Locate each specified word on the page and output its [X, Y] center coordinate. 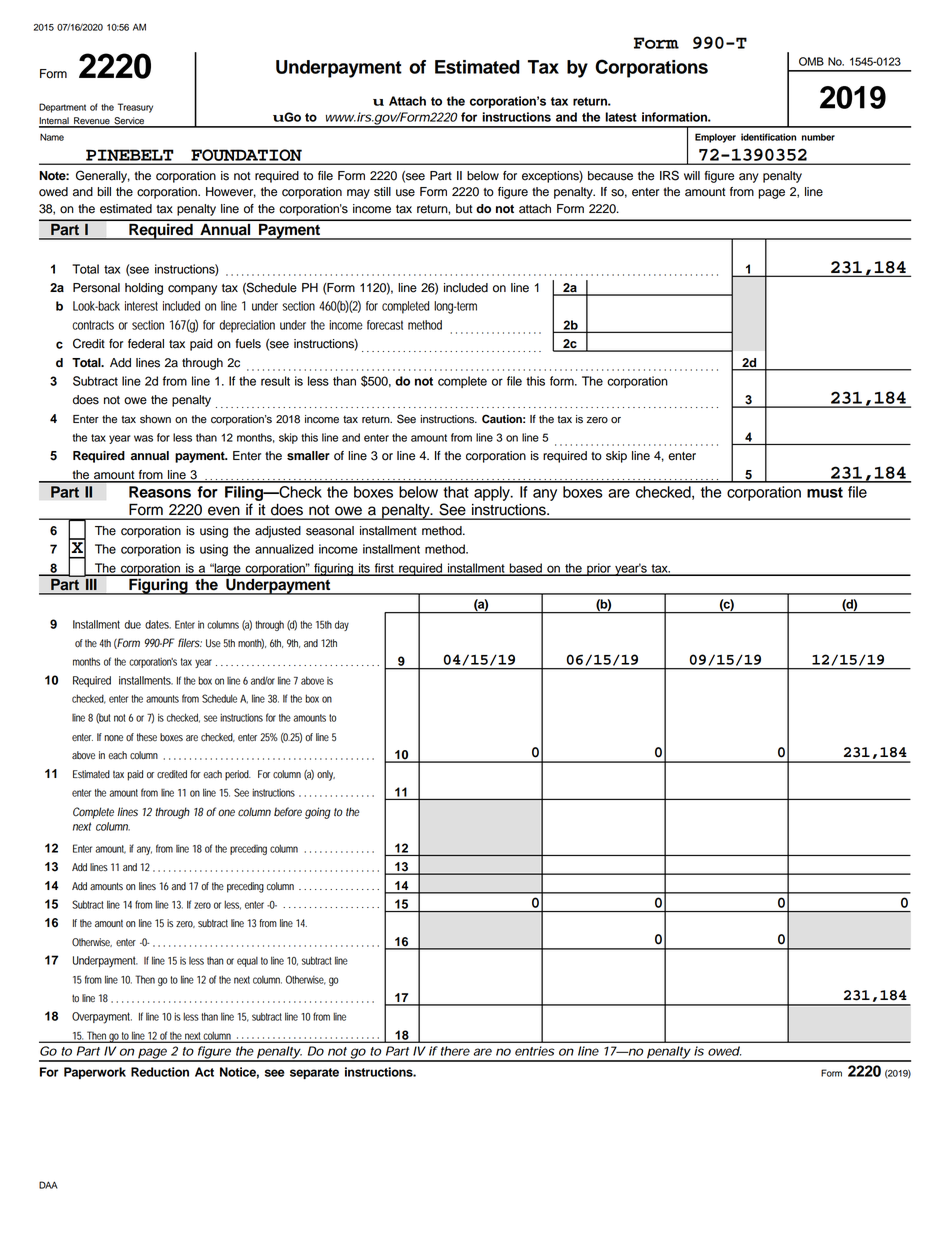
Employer [715, 138]
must [825, 492]
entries [534, 1051]
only [326, 775]
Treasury [135, 108]
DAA [48, 1185]
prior [599, 569]
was [143, 438]
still [382, 192]
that [456, 492]
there [455, 1051]
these [147, 737]
